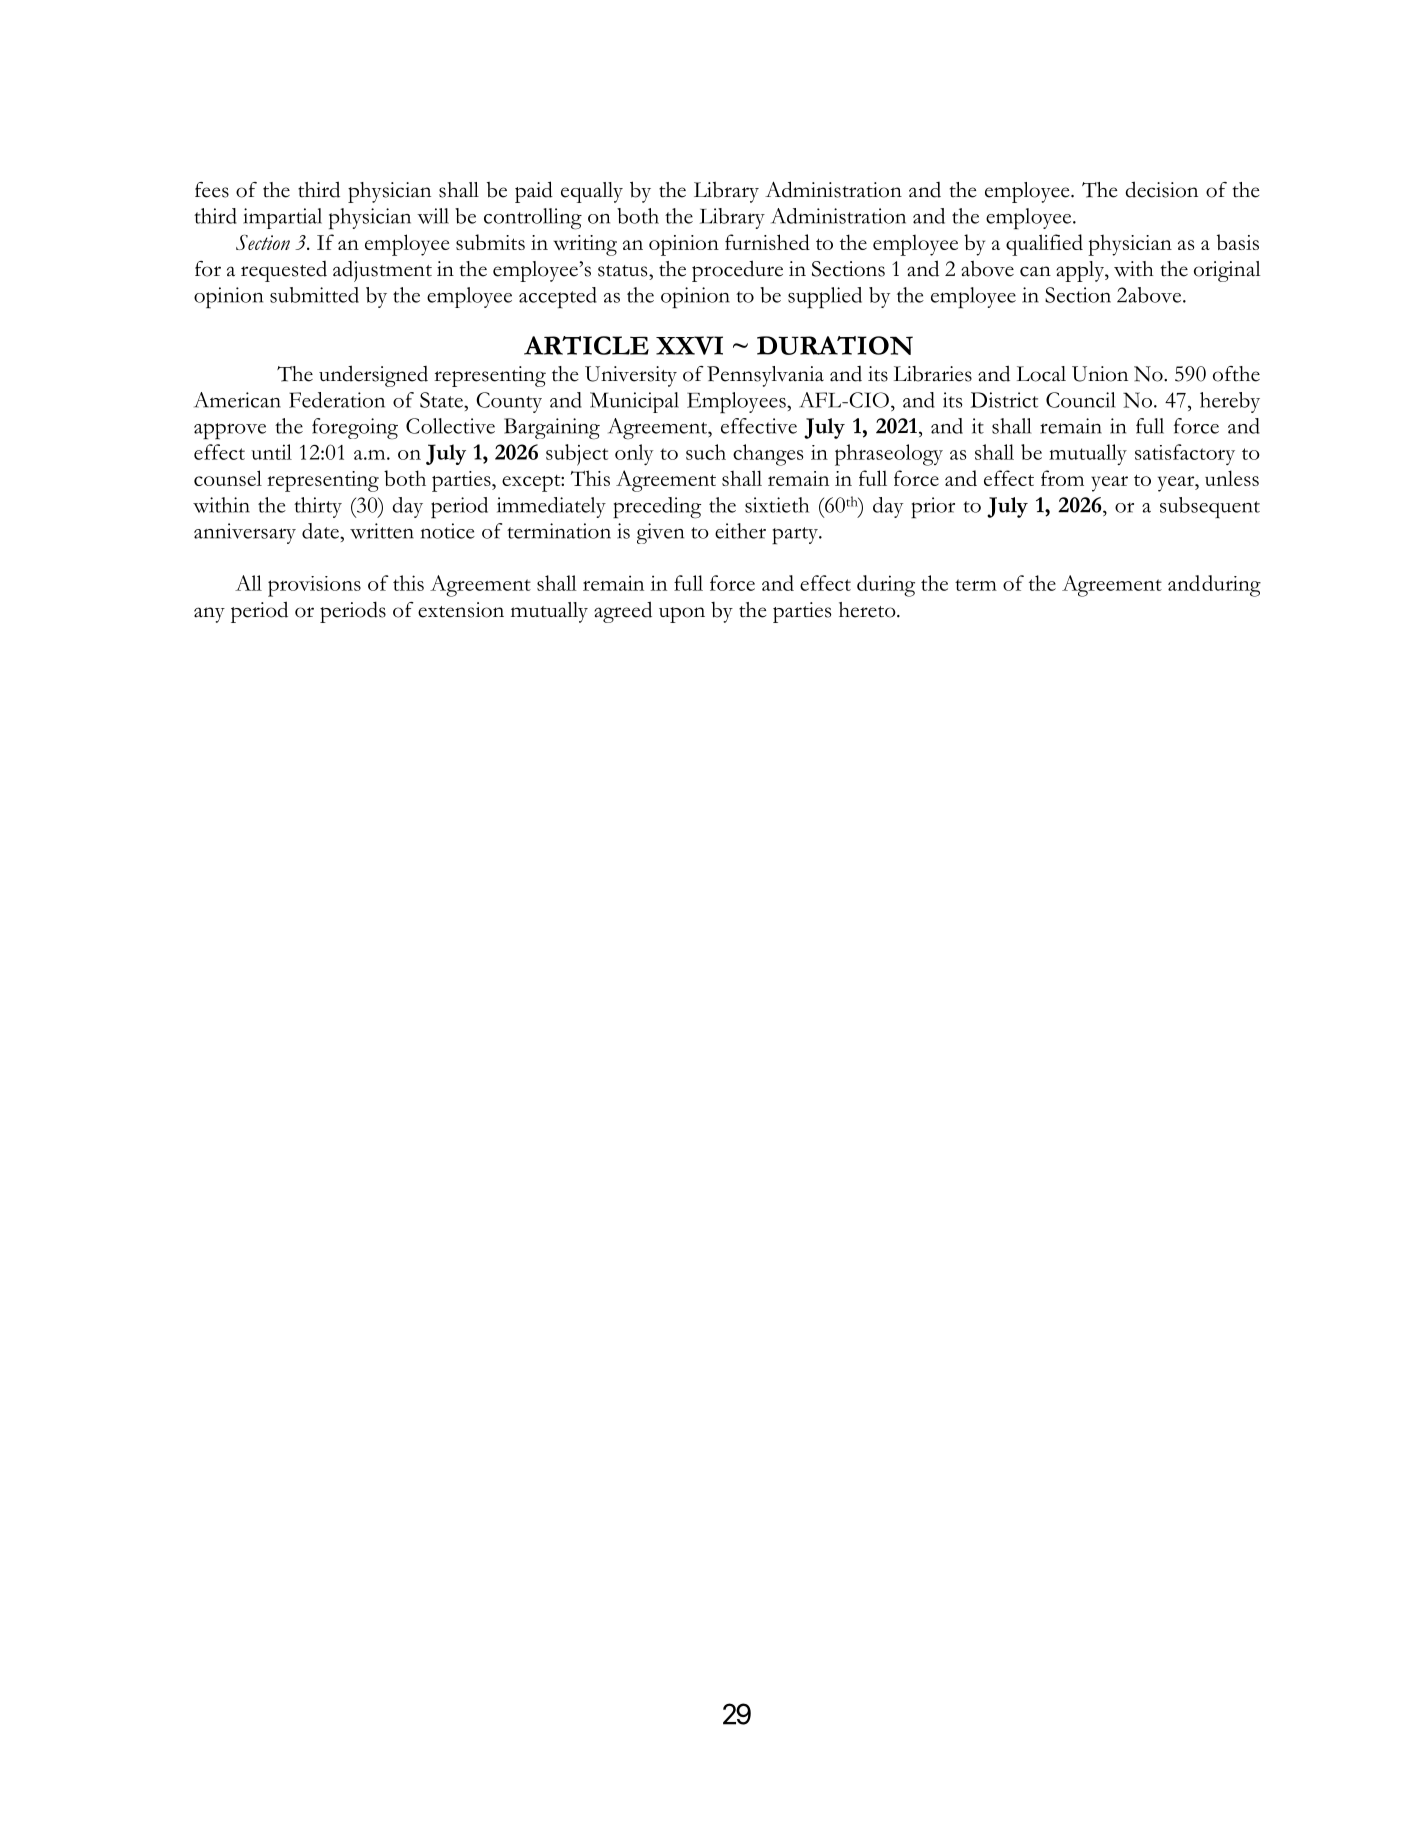 The width and height of the page is (1428, 1847). Describe the element at coordinates (592, 192) in the page. I see `equally` at that location.
